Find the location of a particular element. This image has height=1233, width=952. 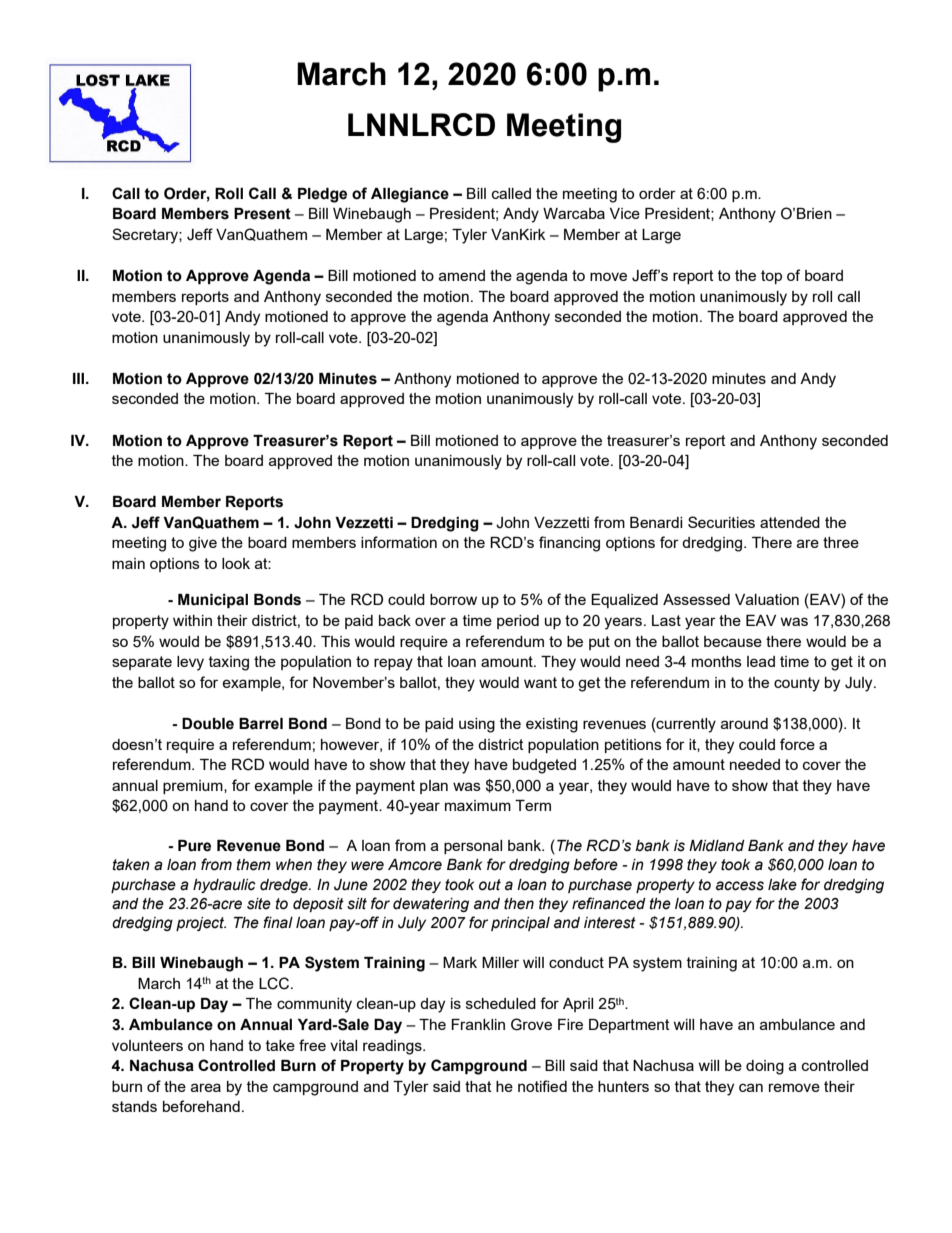

repay is located at coordinates (393, 664).
